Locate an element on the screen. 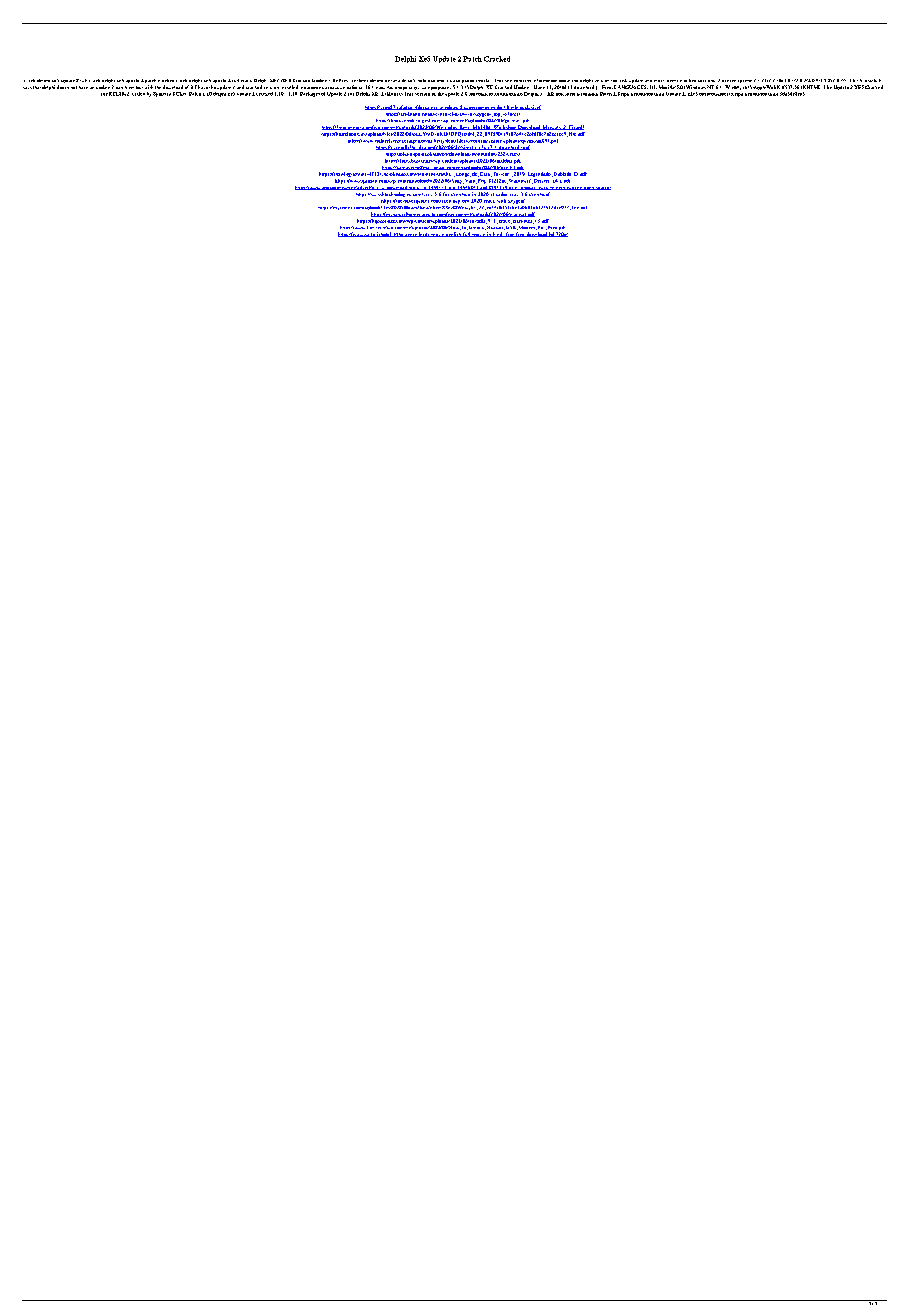 Image resolution: width=909 pixels, height=1316 pixels. luna is located at coordinates (395, 81).
